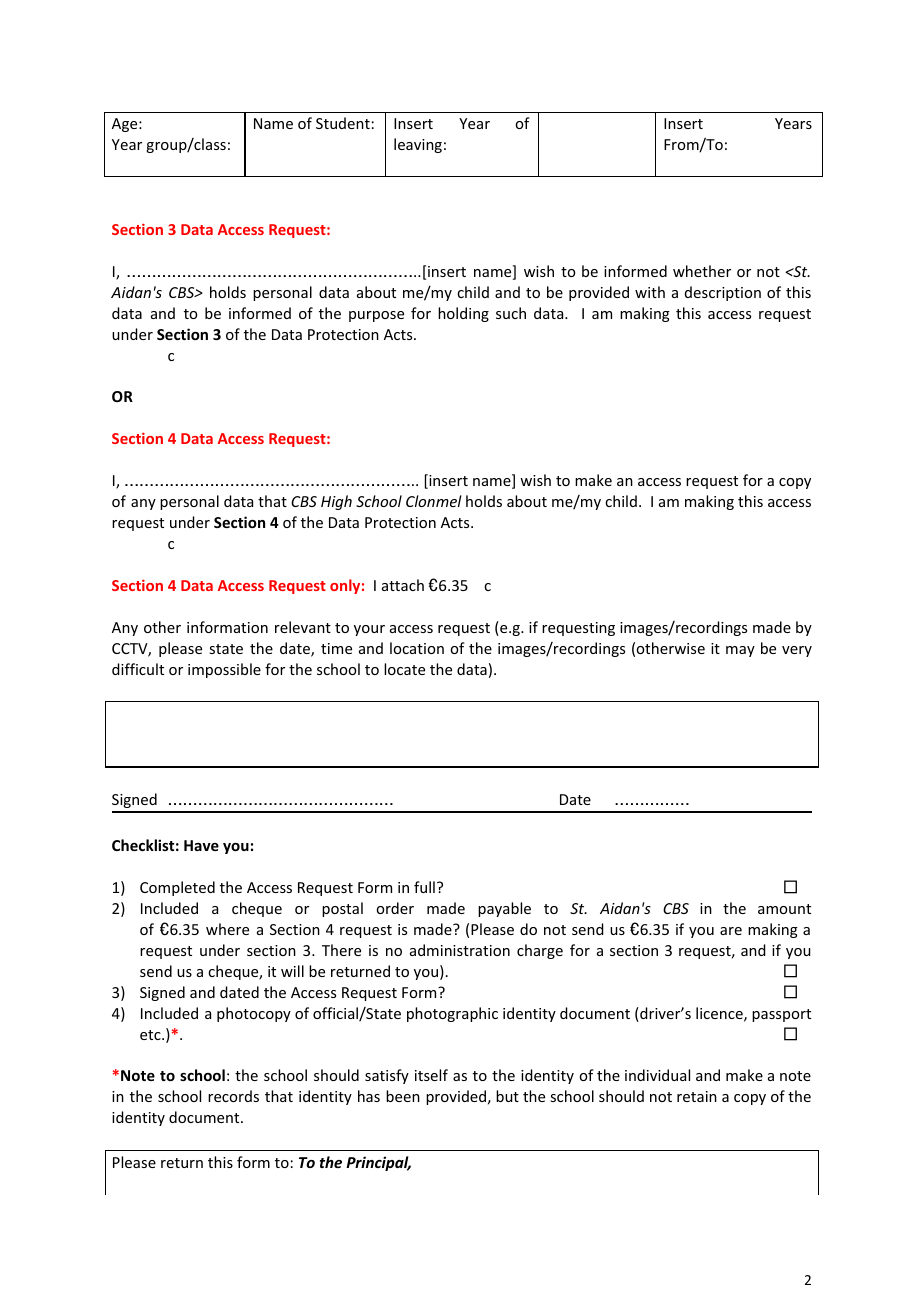 The height and width of the image is (1308, 924). Describe the element at coordinates (233, 1096) in the image. I see `records` at that location.
